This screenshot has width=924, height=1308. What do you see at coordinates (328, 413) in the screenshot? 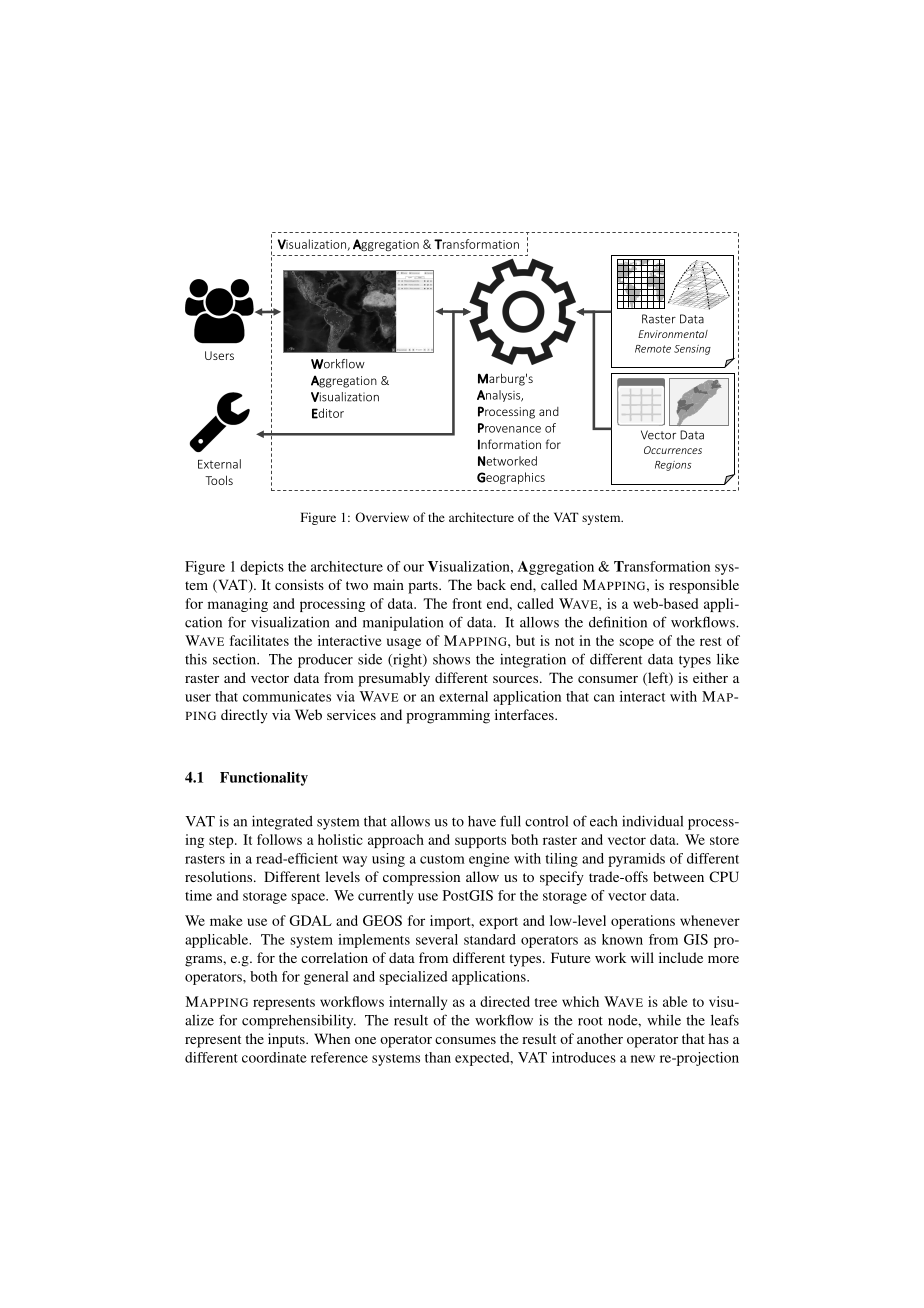
I see `Editor` at bounding box center [328, 413].
